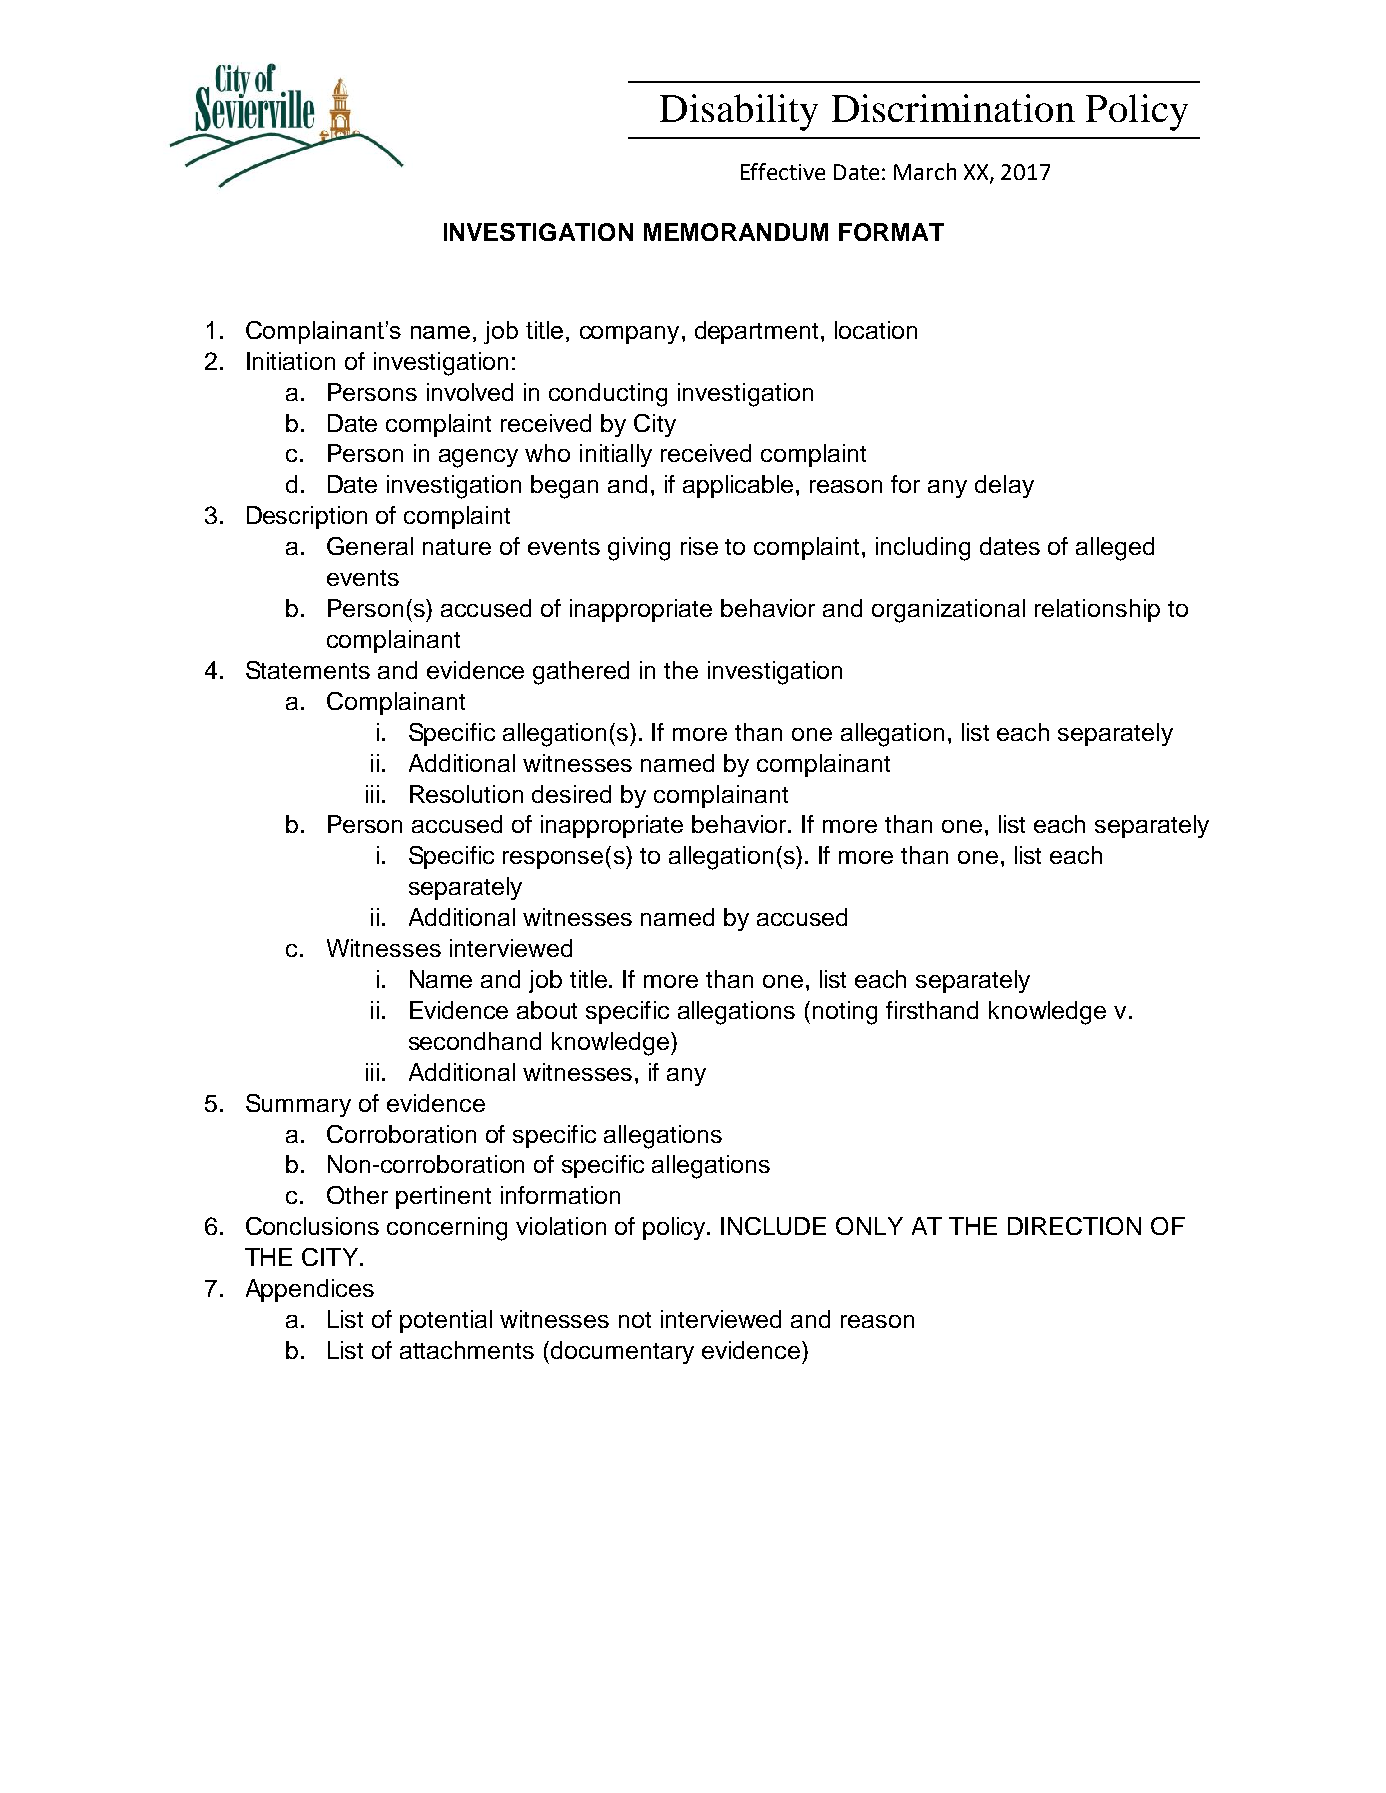 The height and width of the image is (1793, 1386). I want to click on organizational, so click(948, 611).
